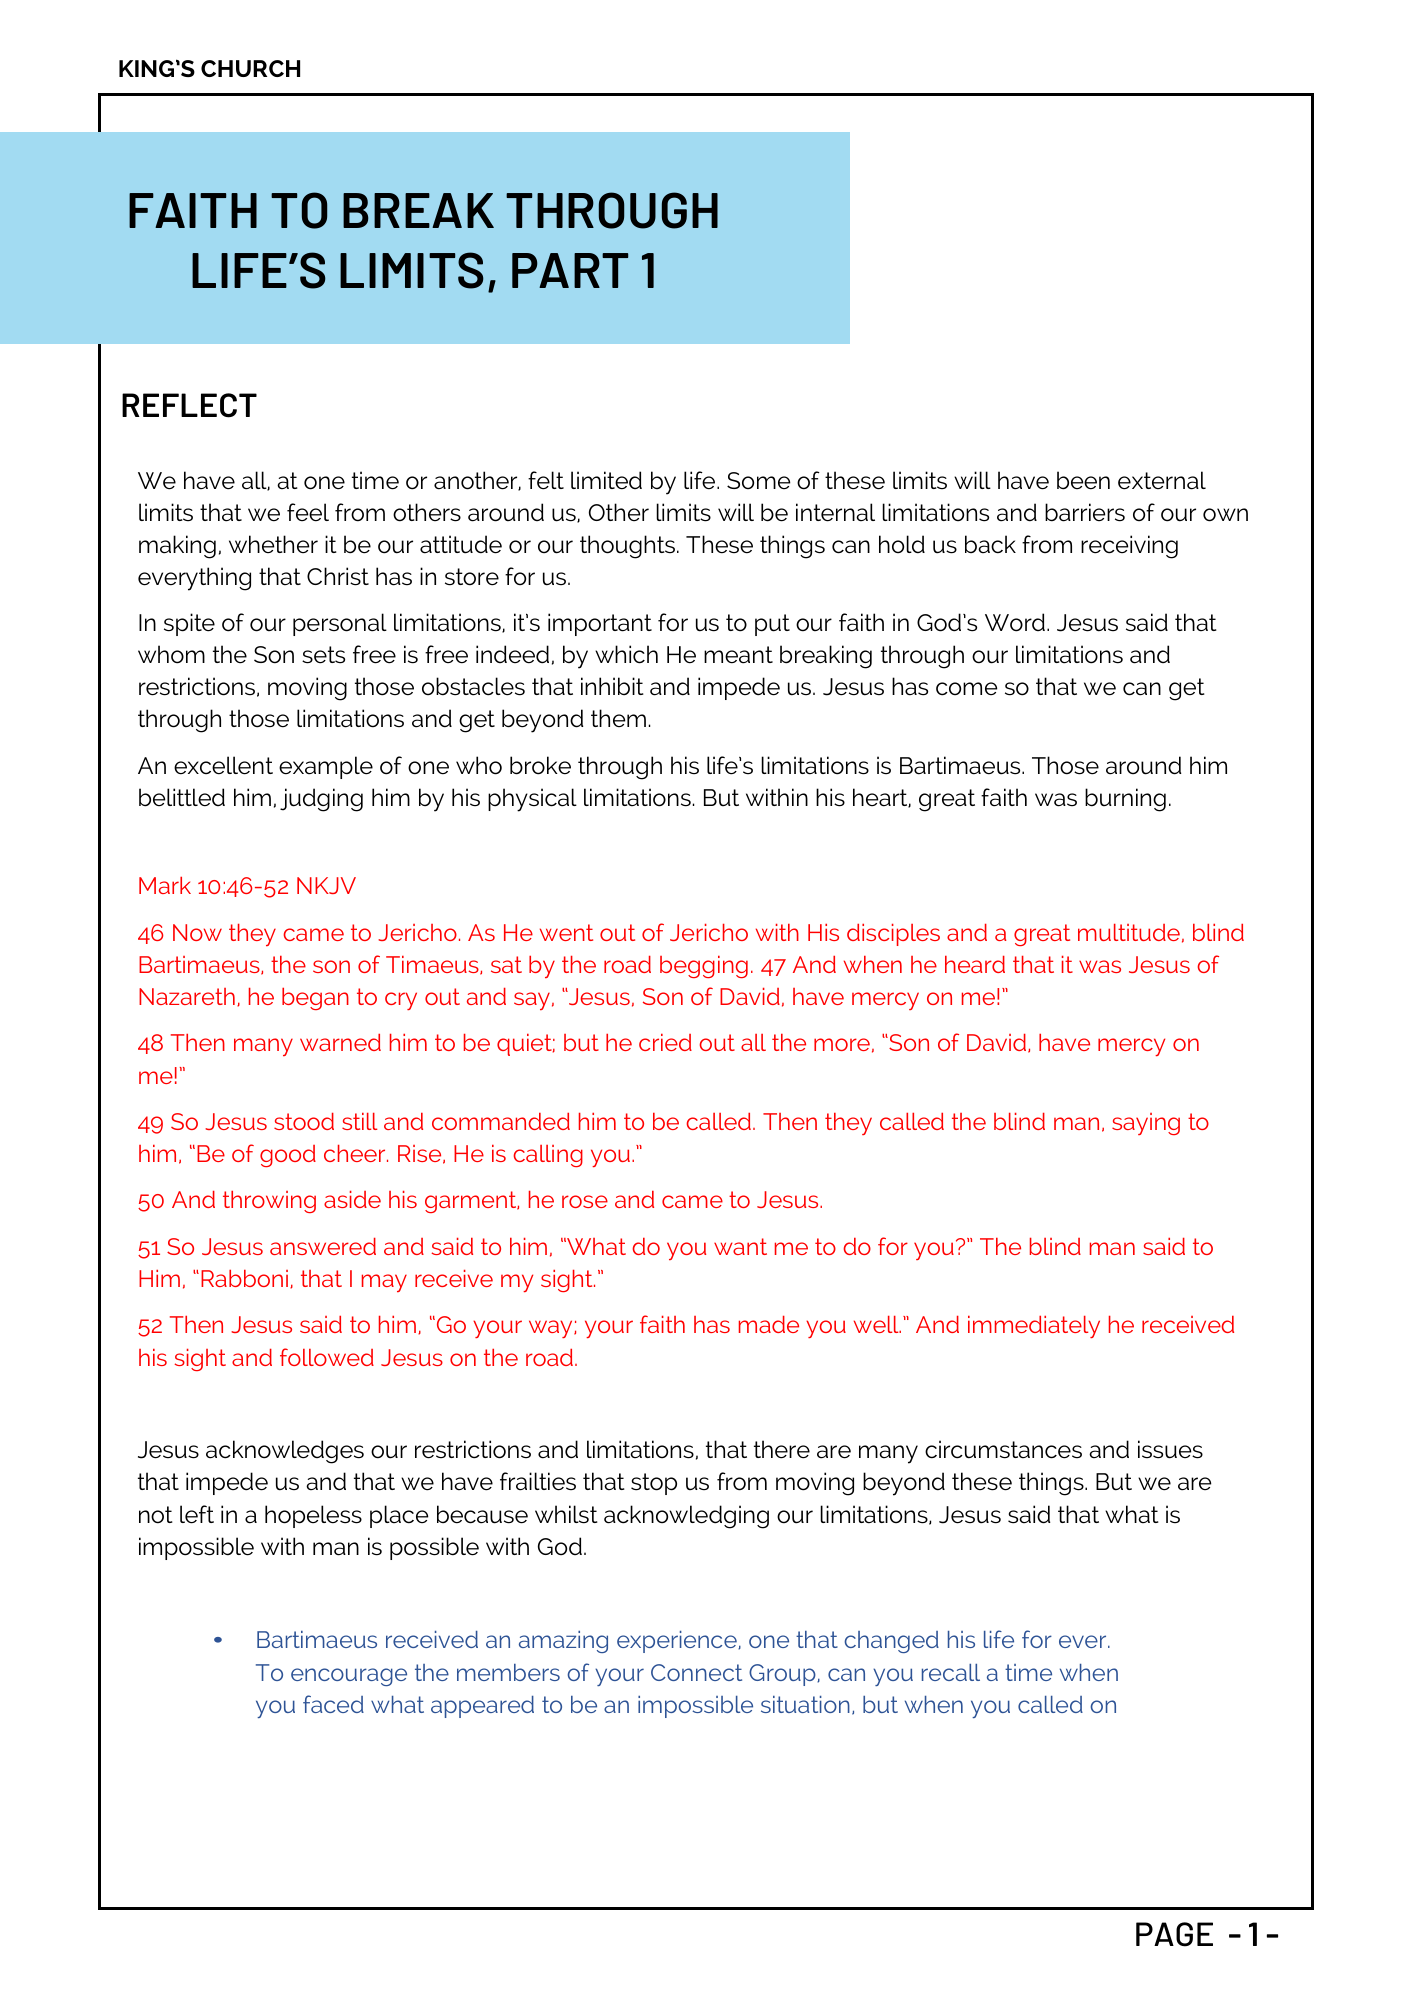 The height and width of the document is (2002, 1415). Describe the element at coordinates (1083, 480) in the document. I see `been` at that location.
